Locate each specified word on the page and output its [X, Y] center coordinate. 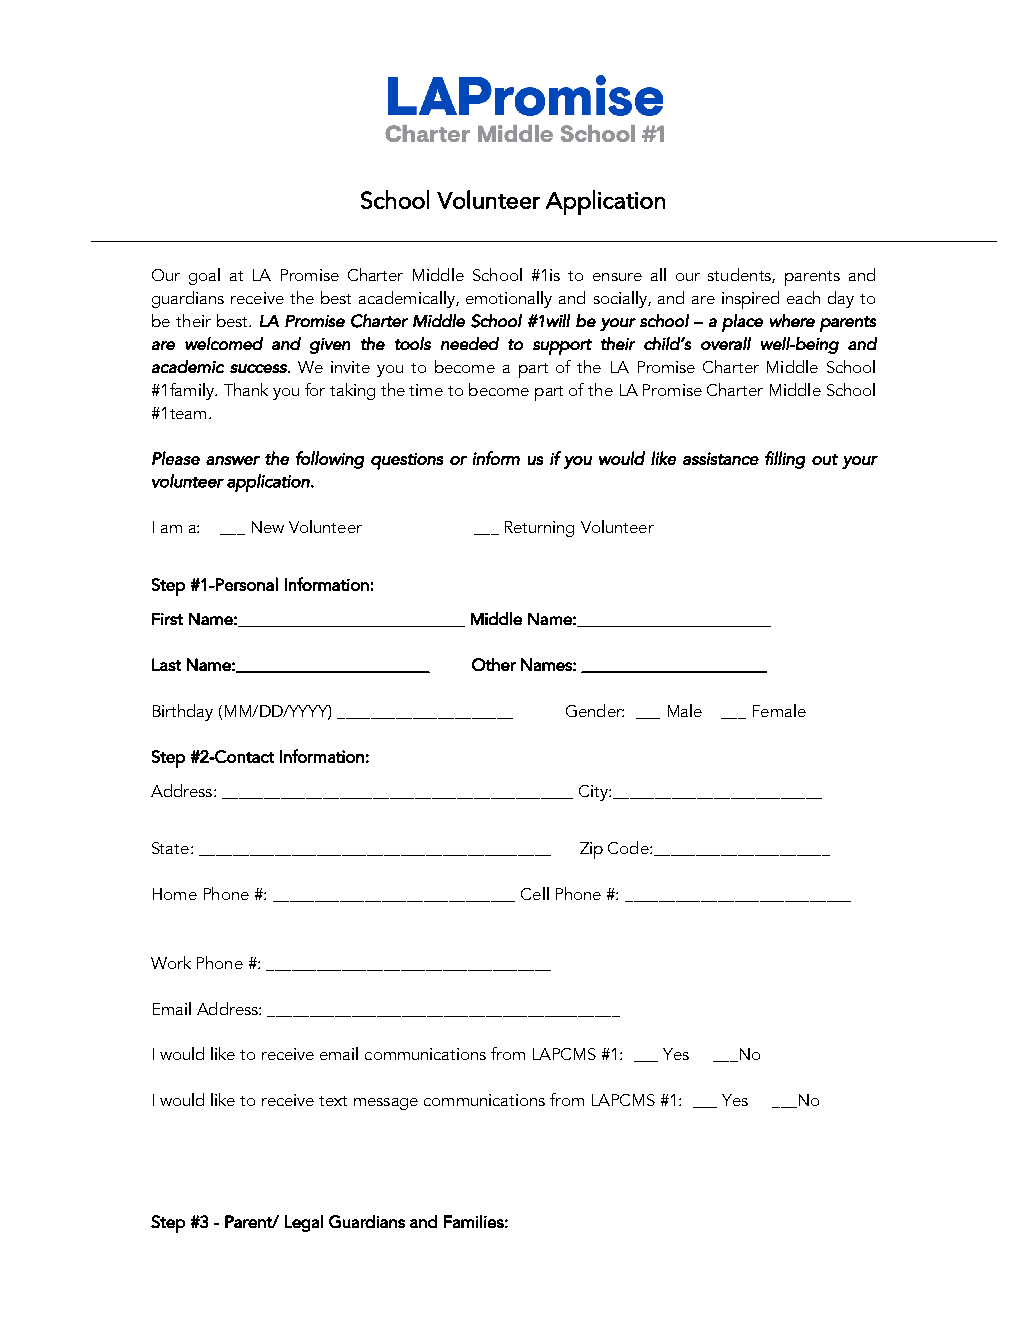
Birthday [183, 712]
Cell [535, 893]
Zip [591, 850]
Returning [539, 529]
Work [171, 962]
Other [494, 664]
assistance [721, 458]
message [386, 1104]
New [268, 527]
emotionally [509, 299]
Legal [304, 1223]
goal [204, 276]
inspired [750, 300]
